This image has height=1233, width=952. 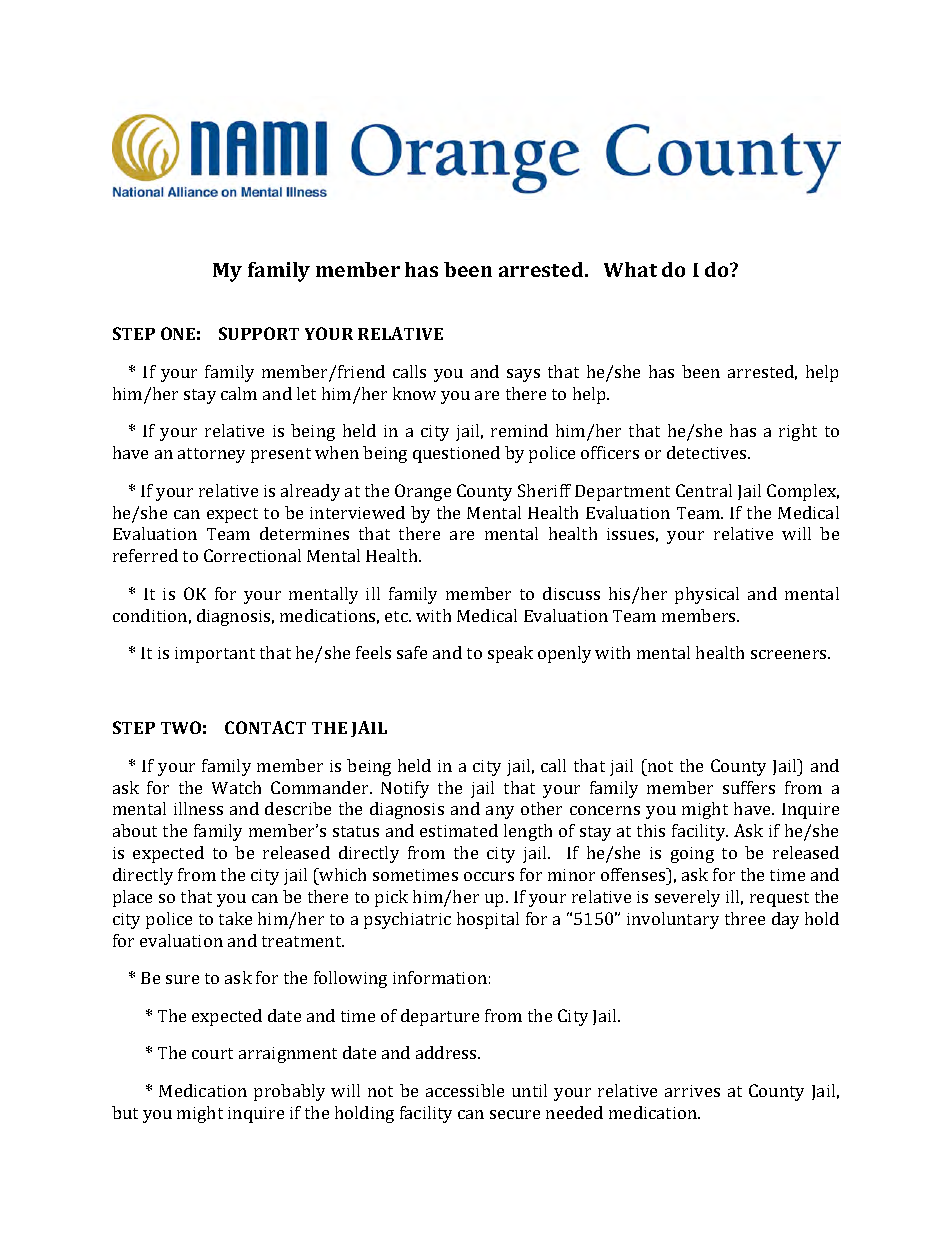 I want to click on questioned, so click(x=456, y=454).
